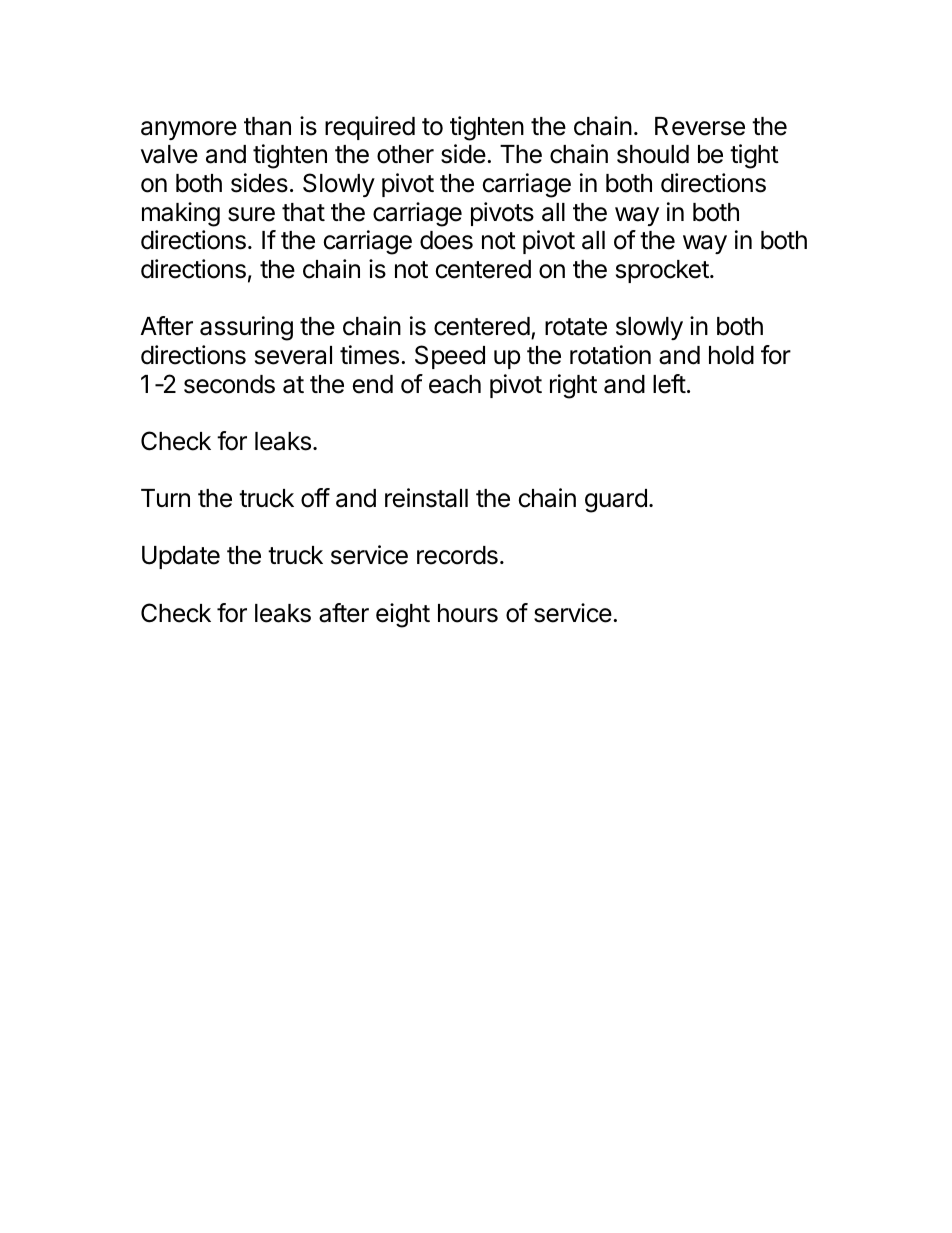 This page has height=1233, width=952. Describe the element at coordinates (662, 271) in the page. I see `sprocket` at that location.
